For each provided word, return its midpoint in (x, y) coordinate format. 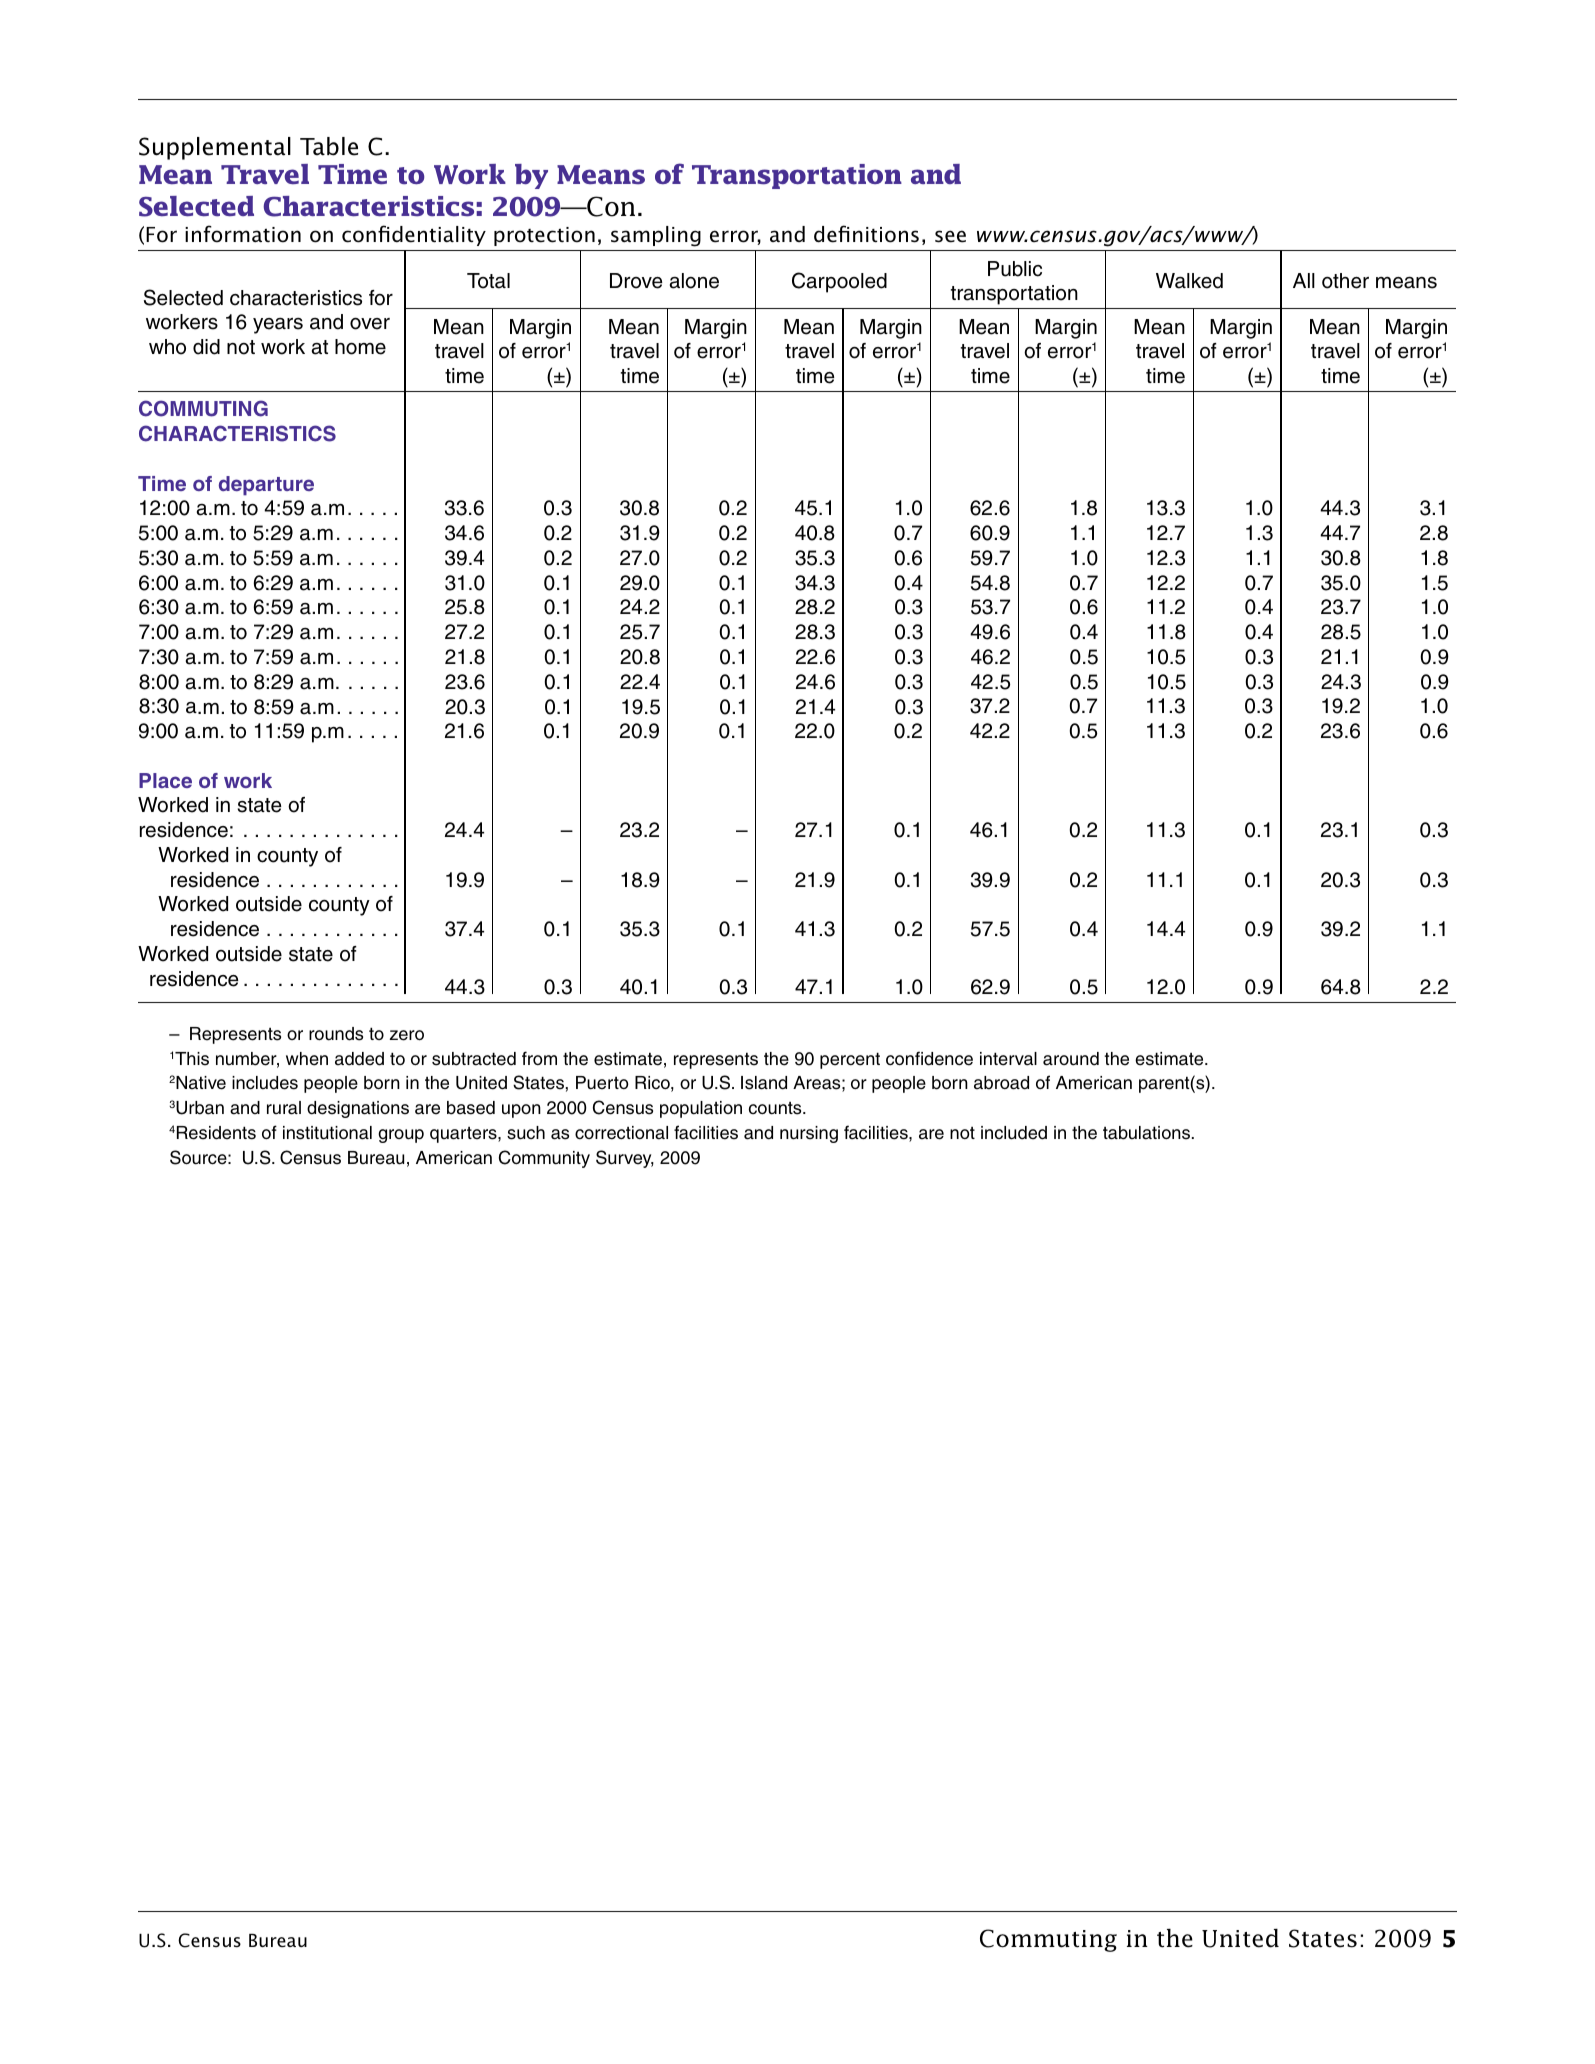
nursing (809, 1134)
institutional (327, 1133)
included (1014, 1133)
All (1304, 280)
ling (683, 236)
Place (165, 780)
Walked (1189, 281)
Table (329, 146)
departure (266, 486)
